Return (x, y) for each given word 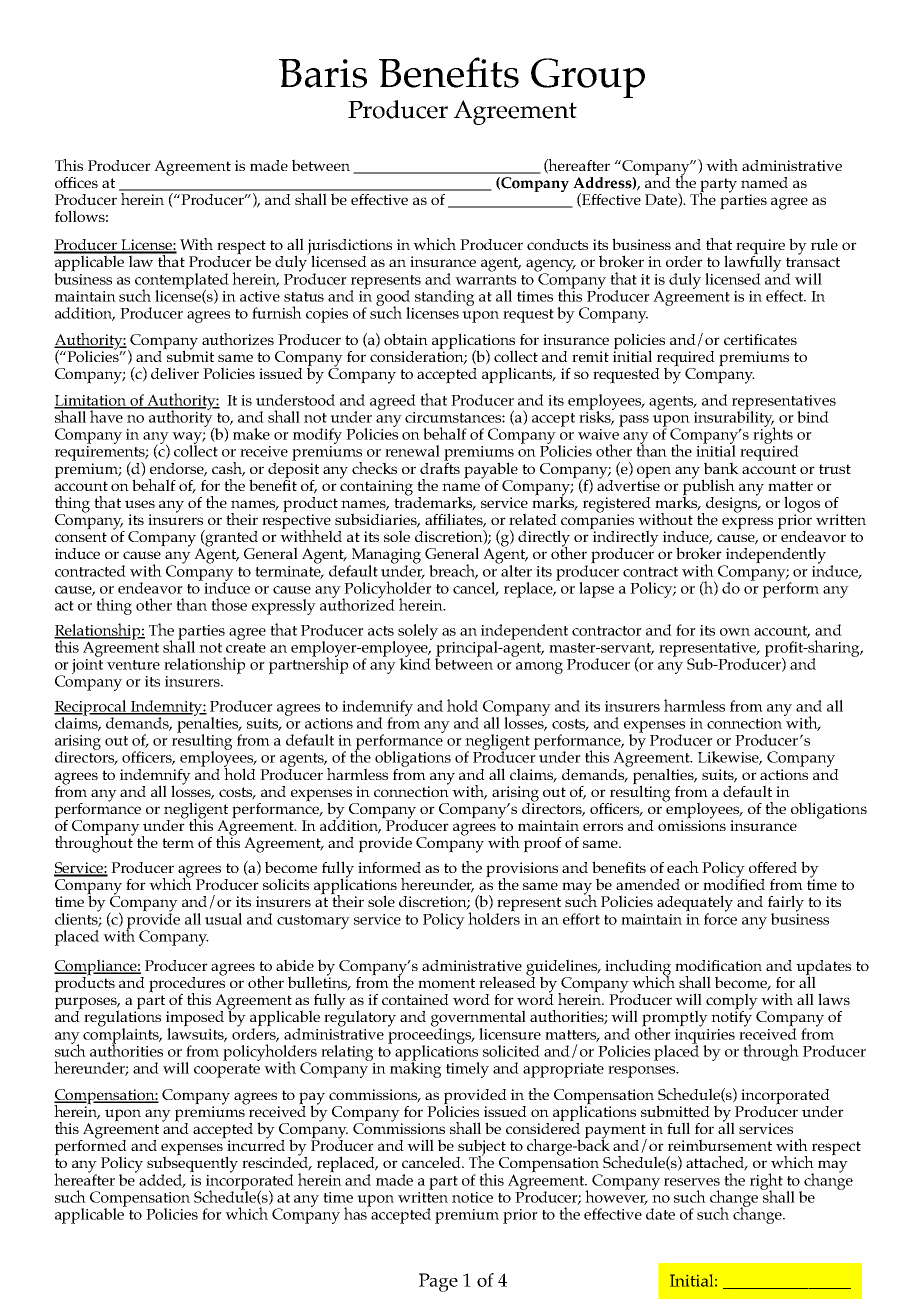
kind (415, 663)
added (162, 1181)
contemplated (182, 282)
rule (824, 244)
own (735, 632)
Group (588, 78)
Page (438, 1282)
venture (133, 665)
